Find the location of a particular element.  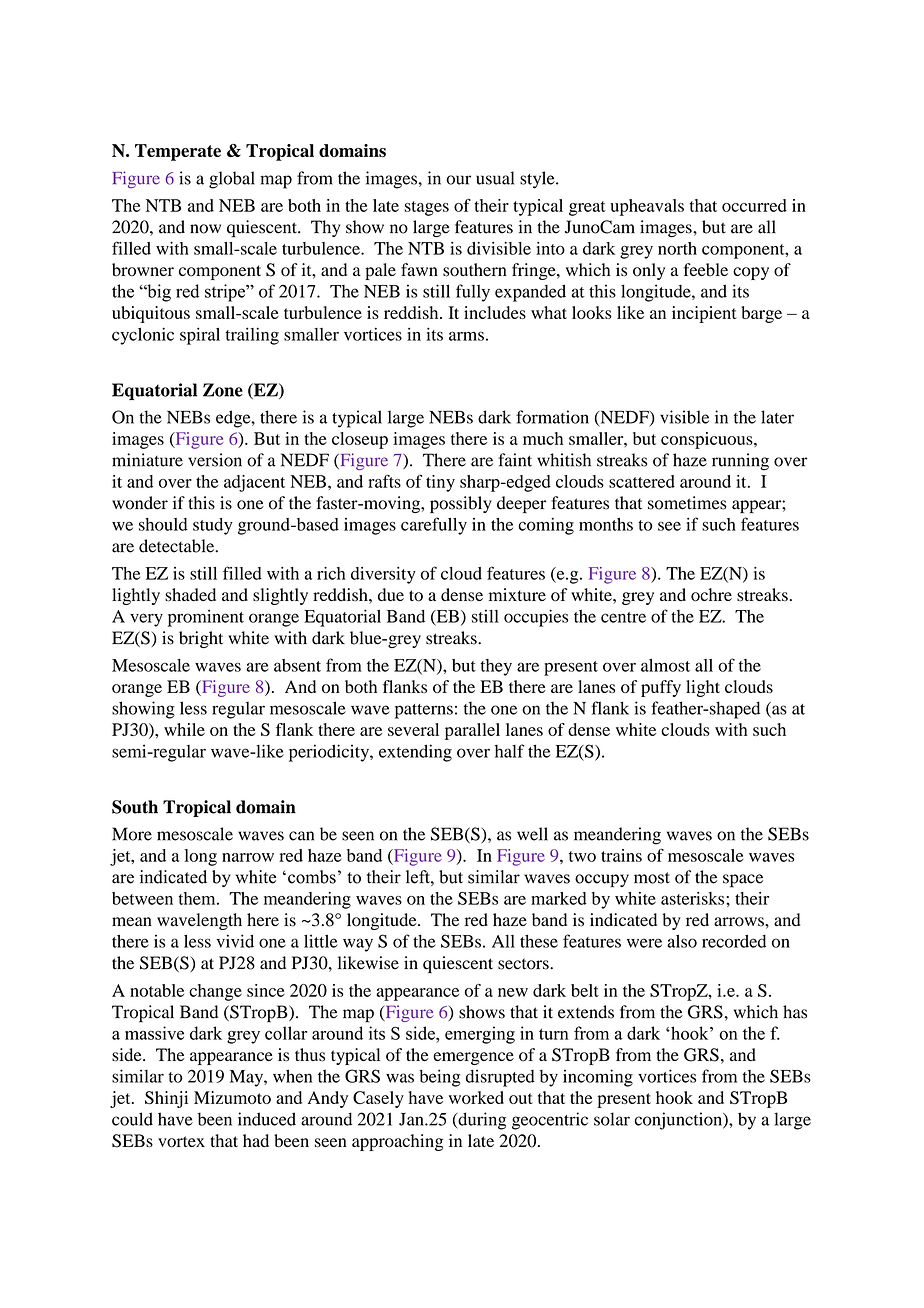

occurred is located at coordinates (754, 205).
